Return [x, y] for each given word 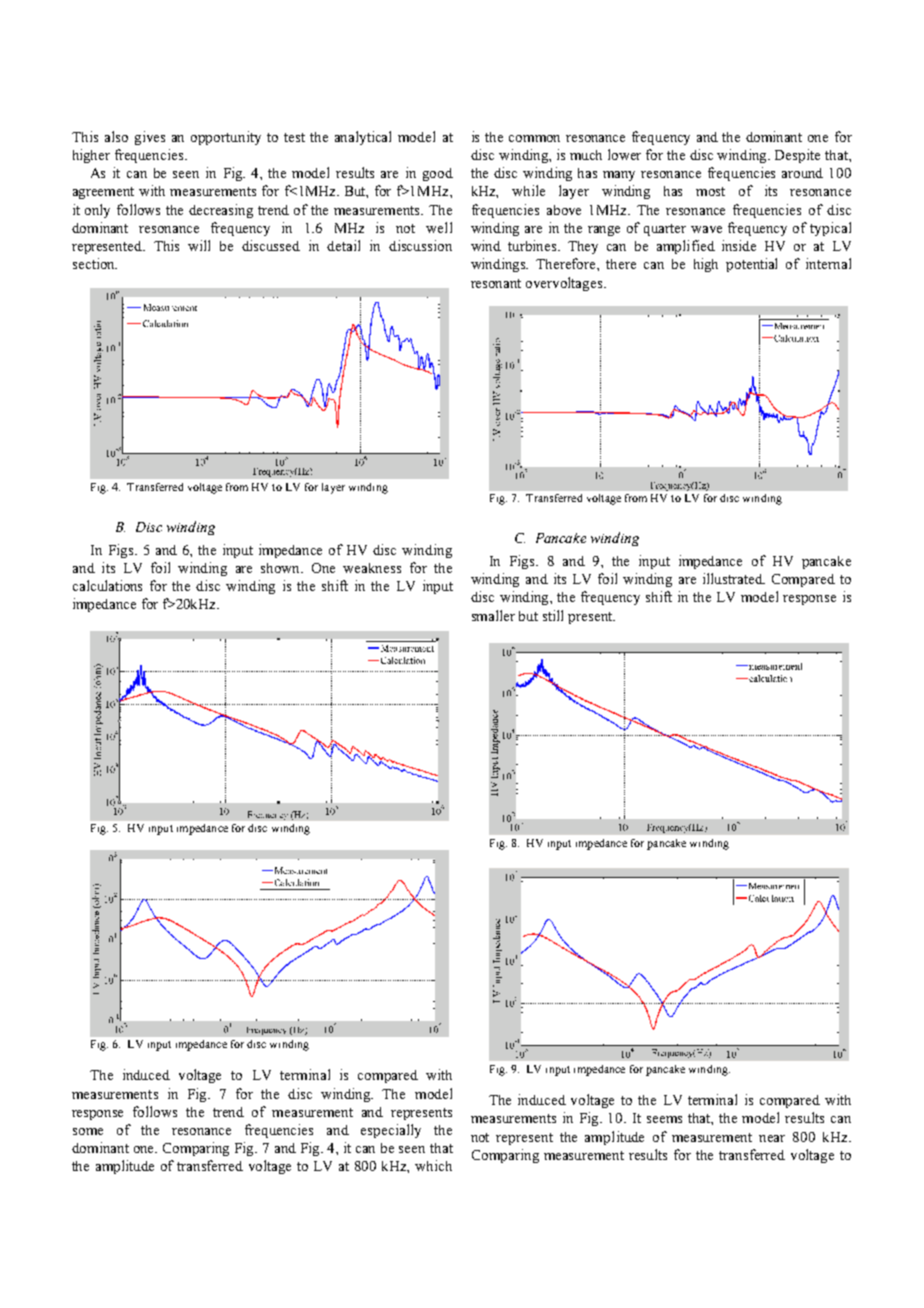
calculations [107, 585]
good [438, 174]
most [710, 191]
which [433, 1165]
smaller [493, 615]
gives [150, 138]
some [88, 1131]
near [772, 1138]
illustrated [734, 578]
